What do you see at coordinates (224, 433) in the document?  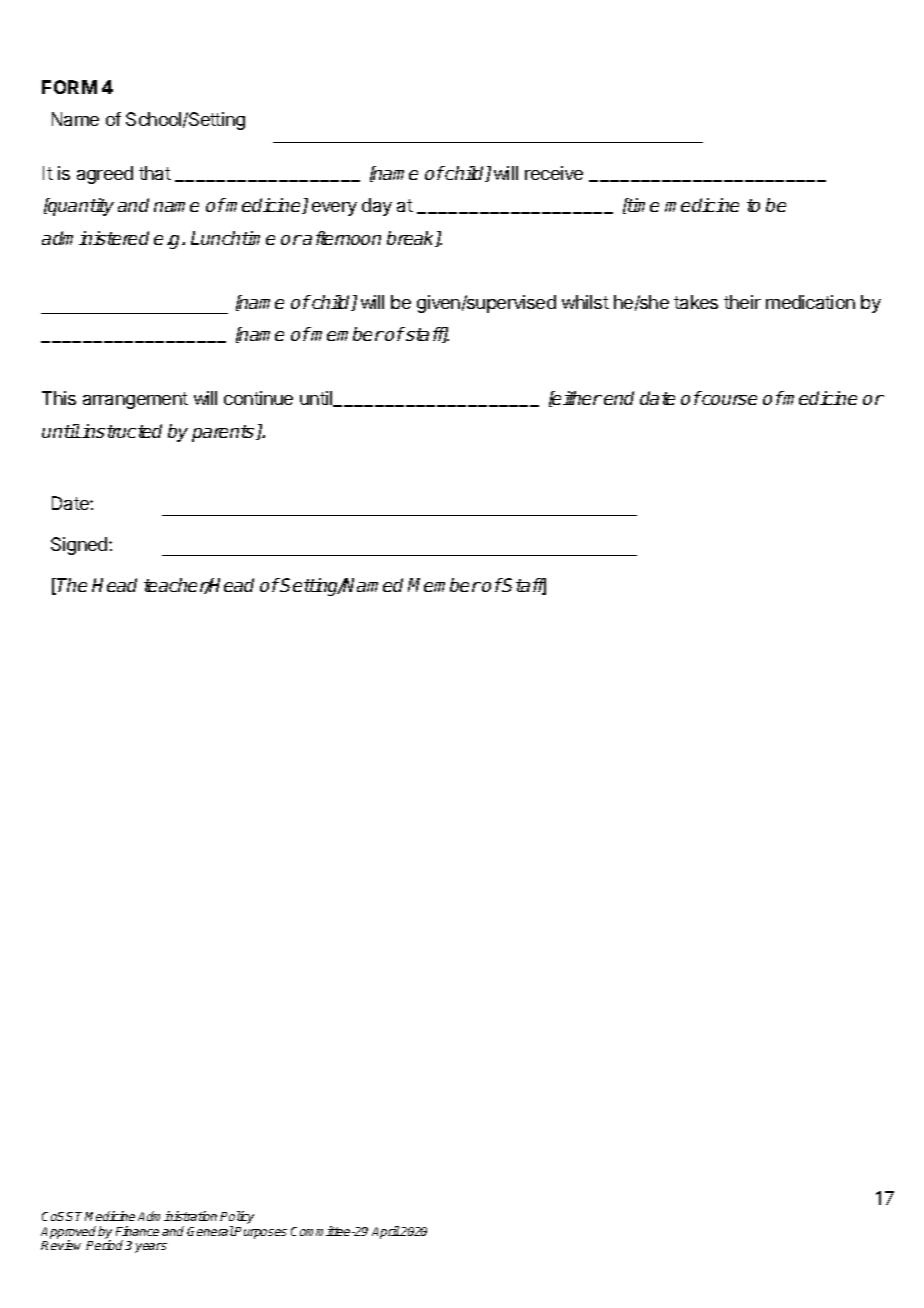 I see `parents` at bounding box center [224, 433].
